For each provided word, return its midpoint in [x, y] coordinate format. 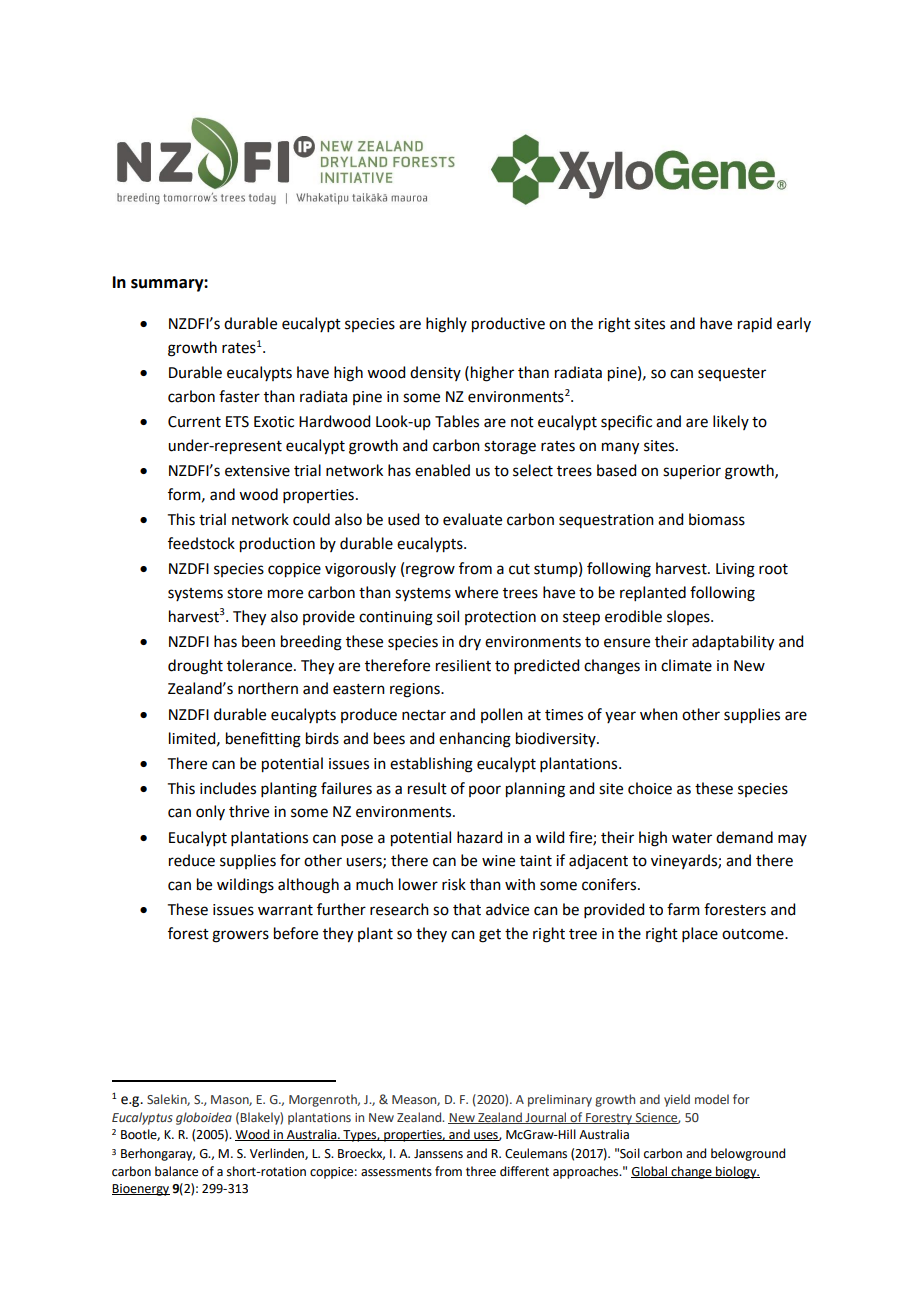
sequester [732, 374]
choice [650, 788]
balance [176, 1171]
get [490, 936]
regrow [430, 571]
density [435, 373]
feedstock [201, 543]
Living [735, 570]
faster [239, 396]
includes [228, 788]
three [481, 1171]
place [700, 934]
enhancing [475, 740]
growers [240, 936]
